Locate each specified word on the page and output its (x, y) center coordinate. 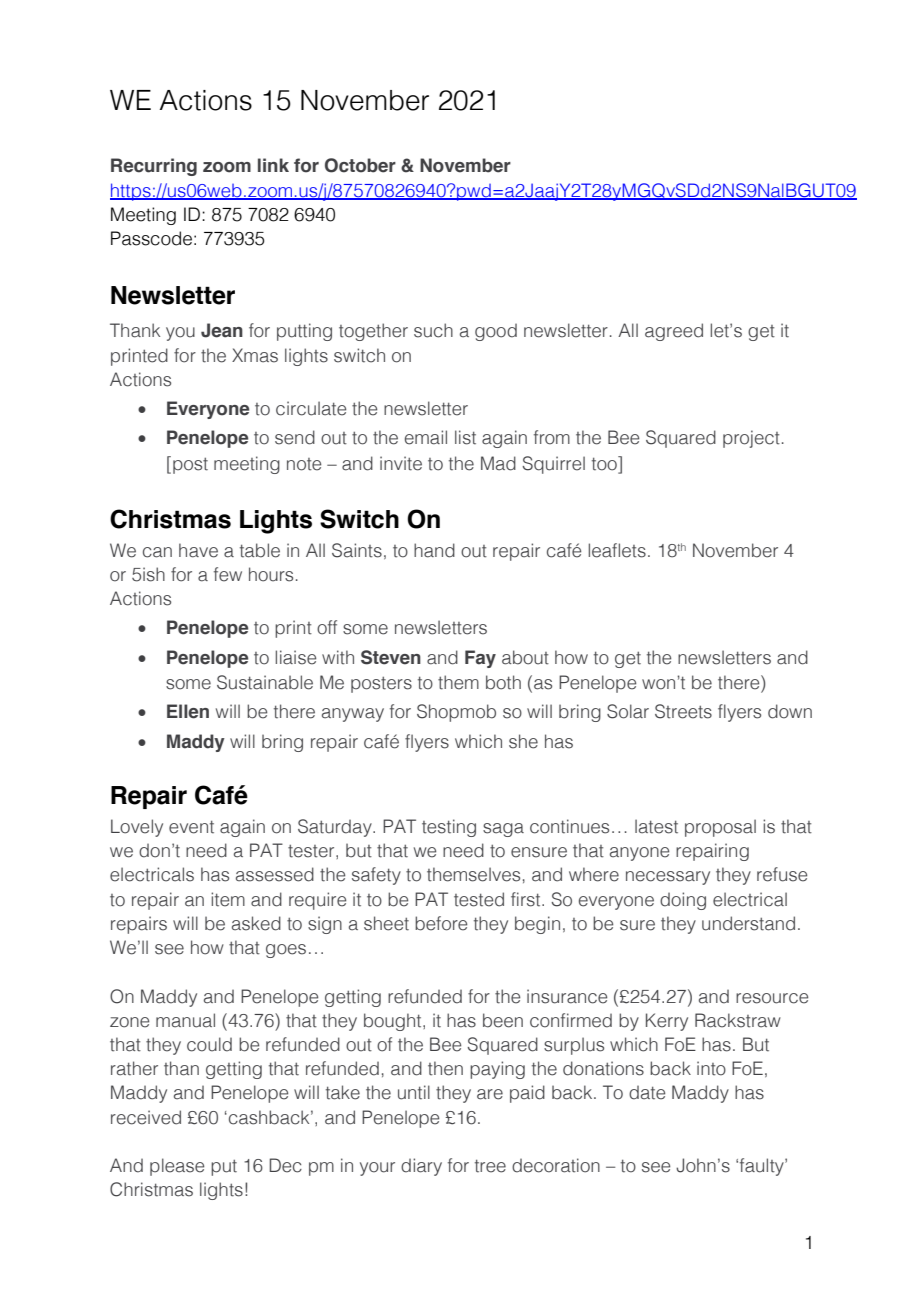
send (295, 437)
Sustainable (265, 682)
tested (479, 899)
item (228, 899)
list (465, 437)
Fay (480, 659)
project (751, 439)
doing (683, 901)
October (360, 165)
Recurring (154, 167)
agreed (674, 332)
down (790, 711)
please (177, 1167)
